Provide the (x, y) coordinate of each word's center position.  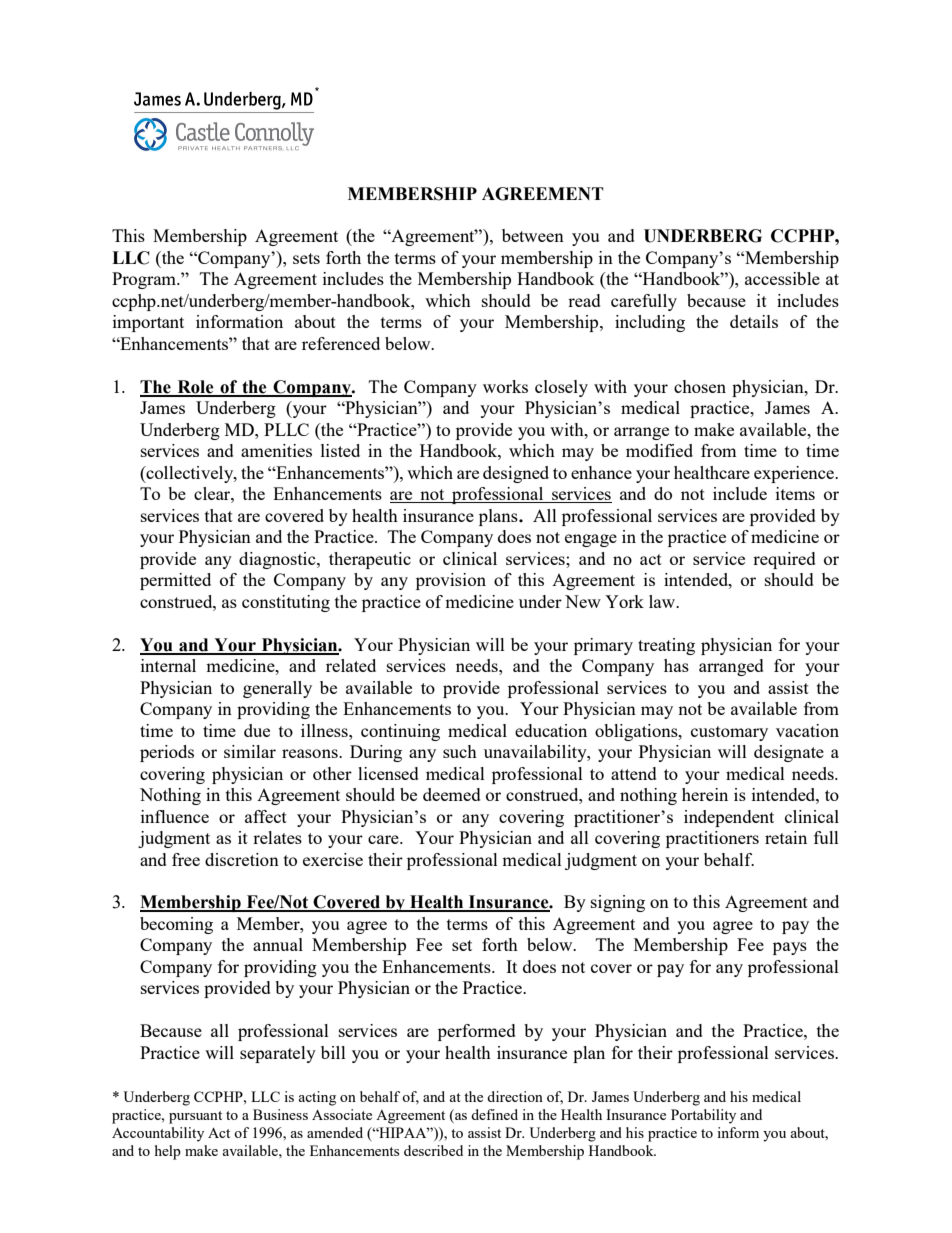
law (663, 601)
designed (516, 474)
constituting (286, 603)
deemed (452, 794)
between (533, 235)
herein (705, 794)
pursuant (195, 1117)
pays (790, 948)
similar (250, 751)
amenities (276, 450)
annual (278, 944)
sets (306, 258)
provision (451, 581)
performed (477, 1032)
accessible (782, 278)
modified (659, 450)
